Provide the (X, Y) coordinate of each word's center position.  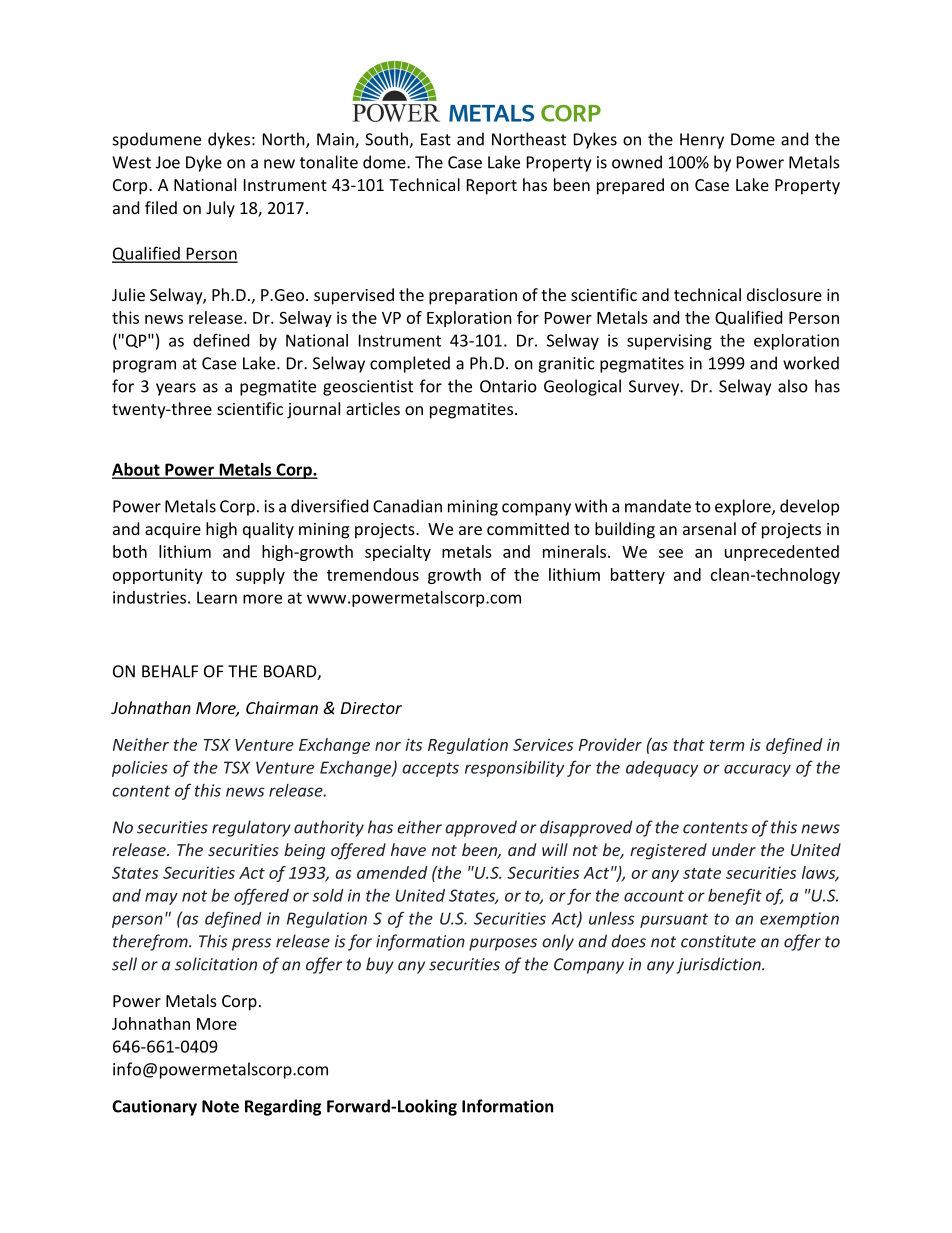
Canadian (407, 506)
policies (140, 769)
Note (220, 1106)
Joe (168, 162)
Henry (702, 141)
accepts (430, 769)
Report (492, 187)
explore (744, 507)
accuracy (757, 770)
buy (380, 965)
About (137, 470)
